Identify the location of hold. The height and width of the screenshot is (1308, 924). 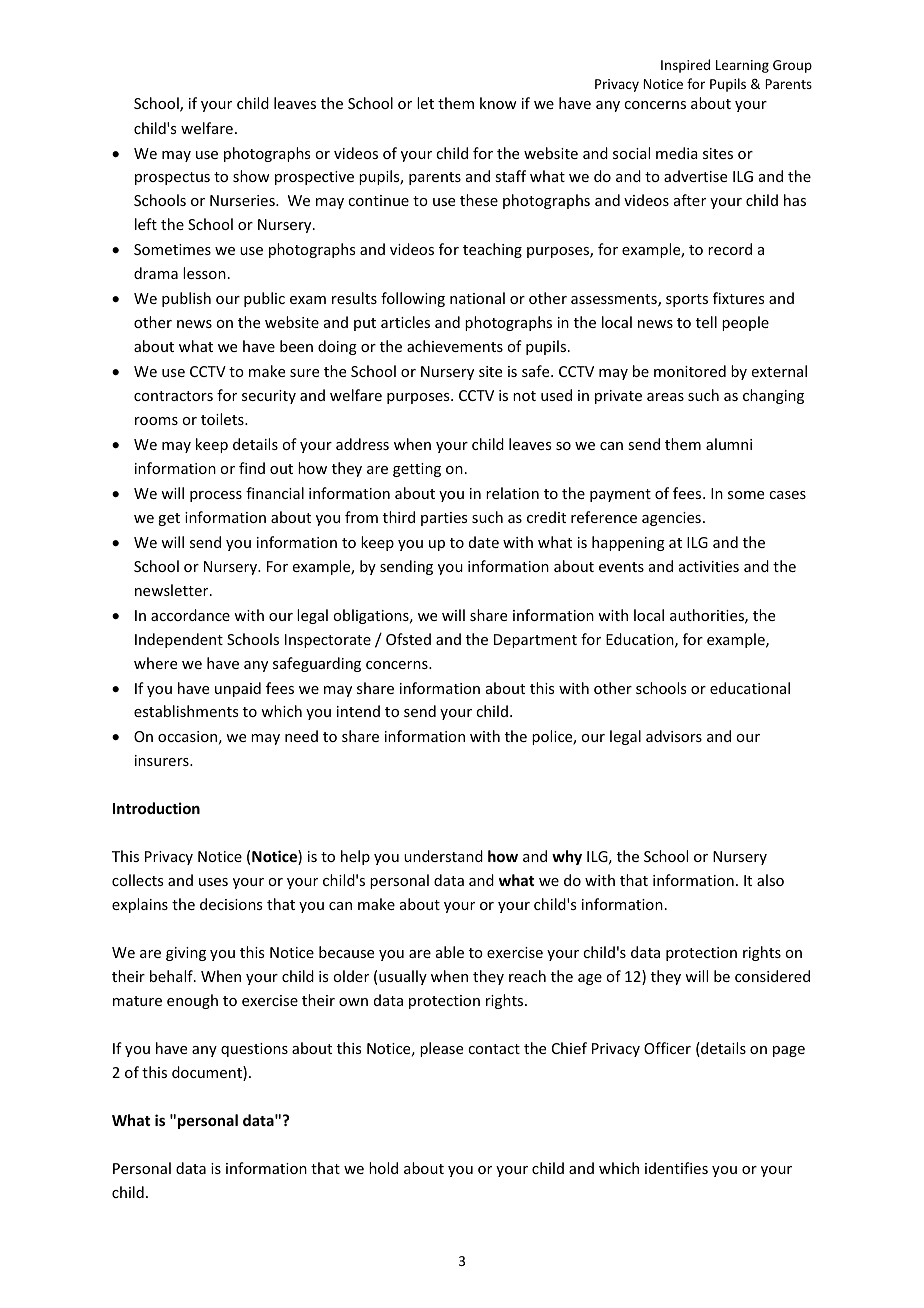
(383, 1168).
